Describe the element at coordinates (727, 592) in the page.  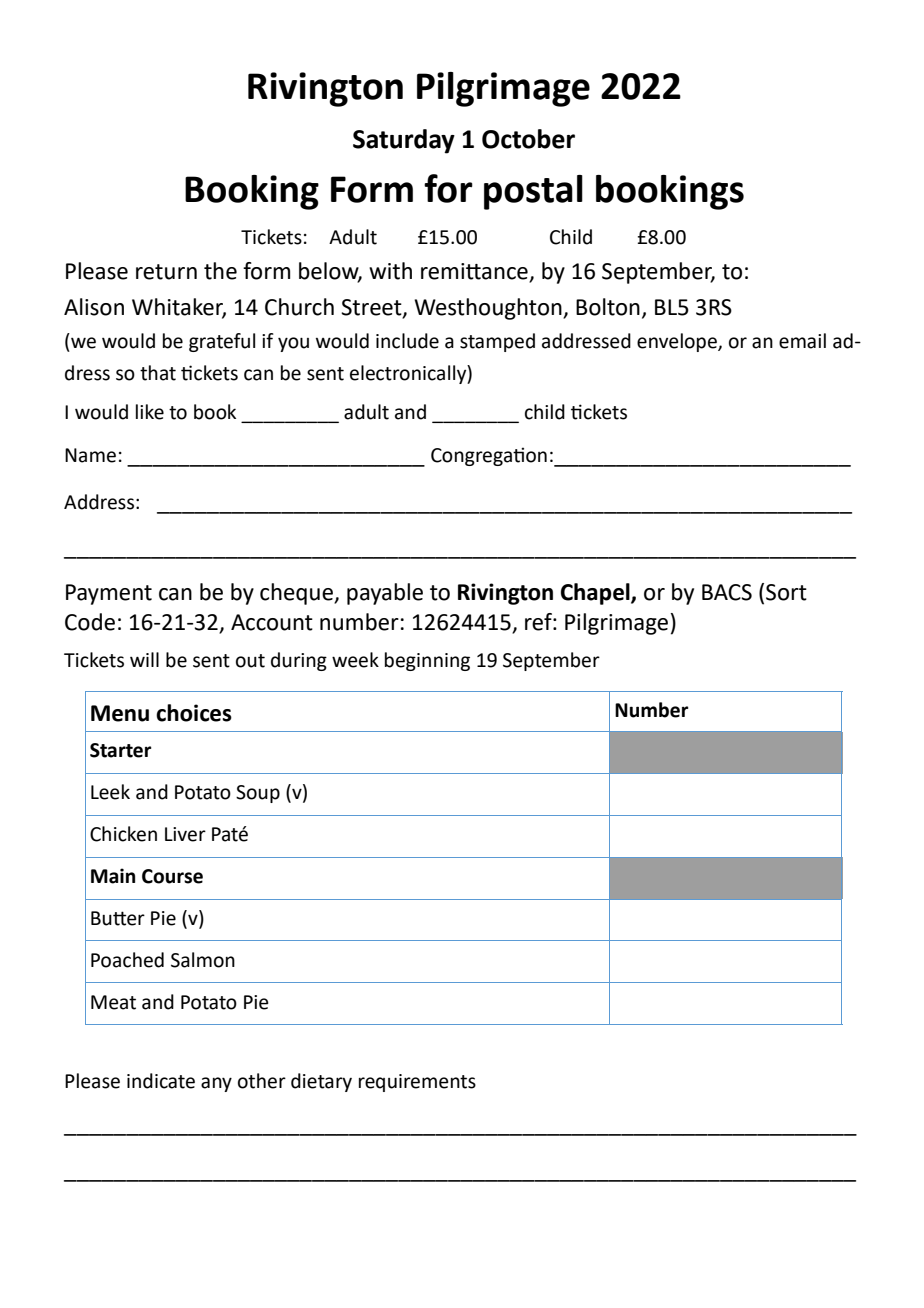
I see `BACS` at that location.
